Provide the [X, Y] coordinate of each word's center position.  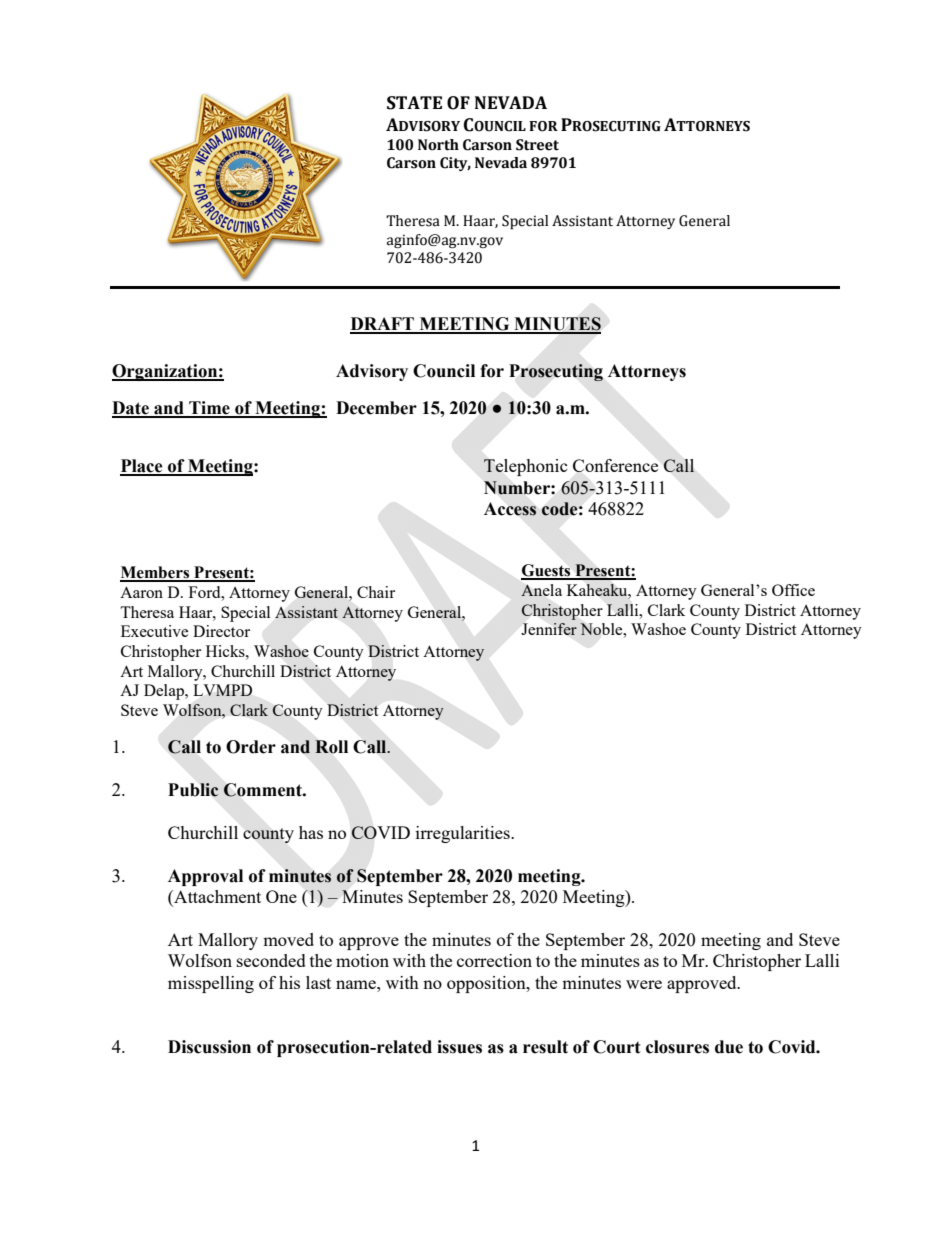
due [729, 1047]
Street [537, 145]
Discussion [209, 1047]
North [438, 145]
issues [459, 1047]
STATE [414, 103]
